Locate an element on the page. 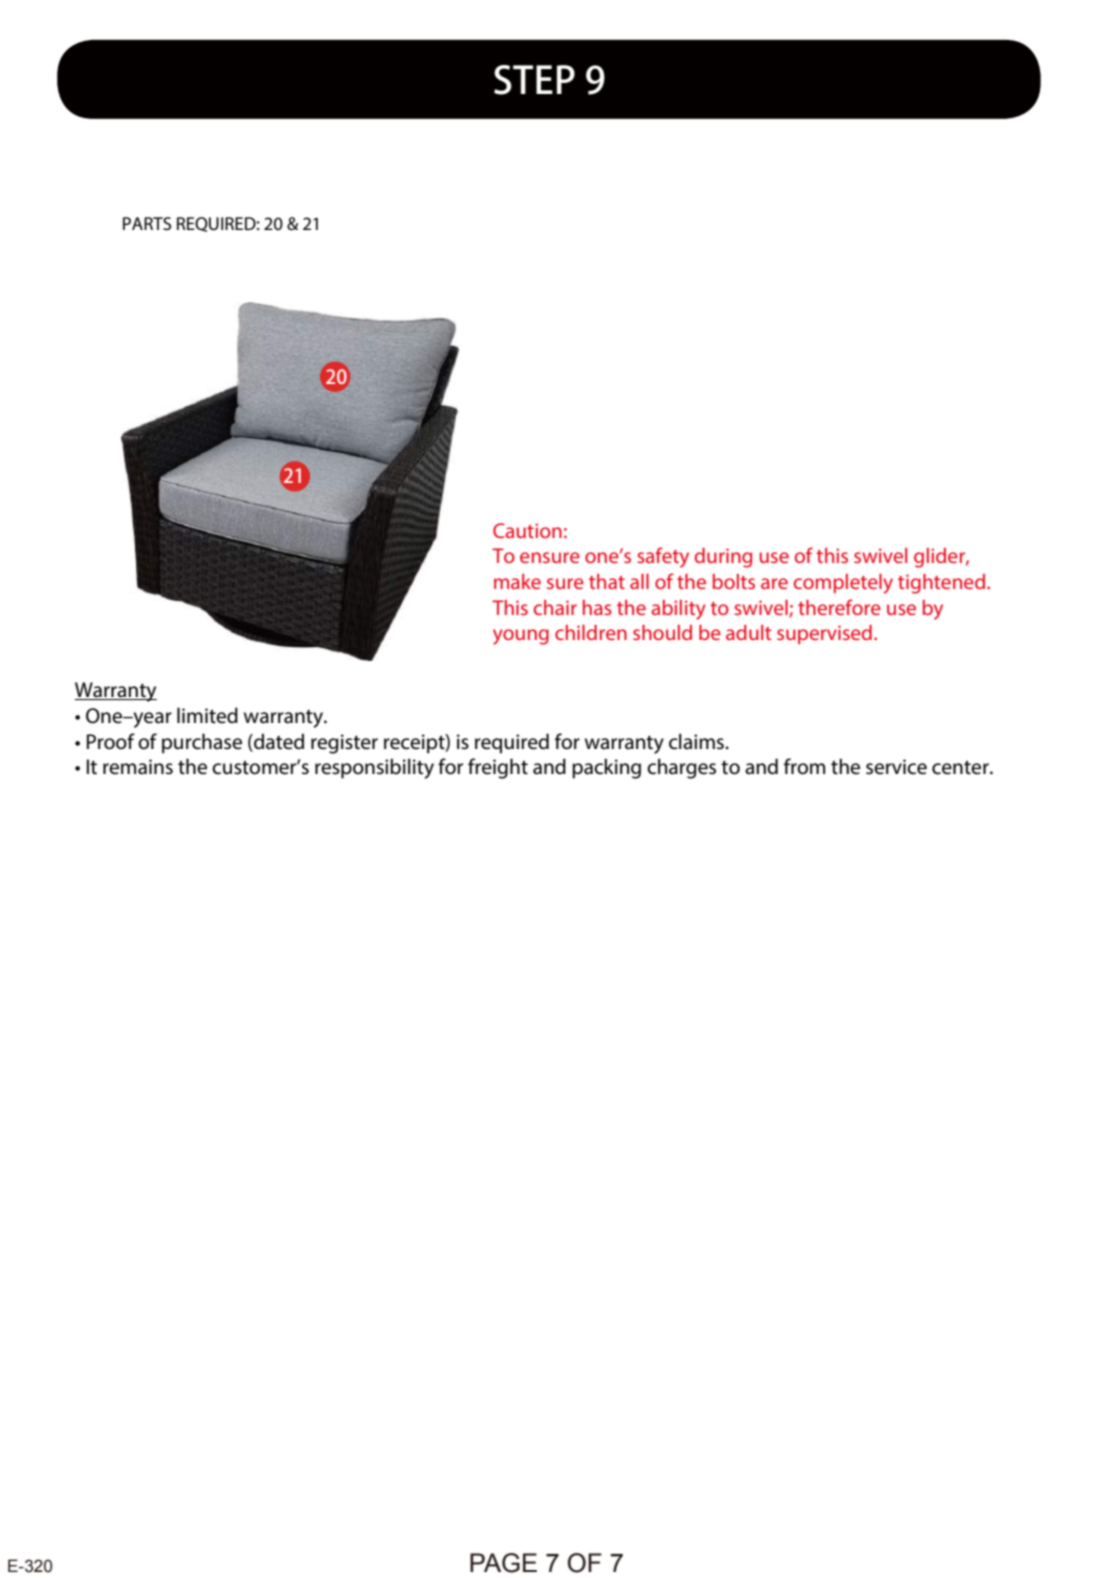  charges is located at coordinates (681, 768).
